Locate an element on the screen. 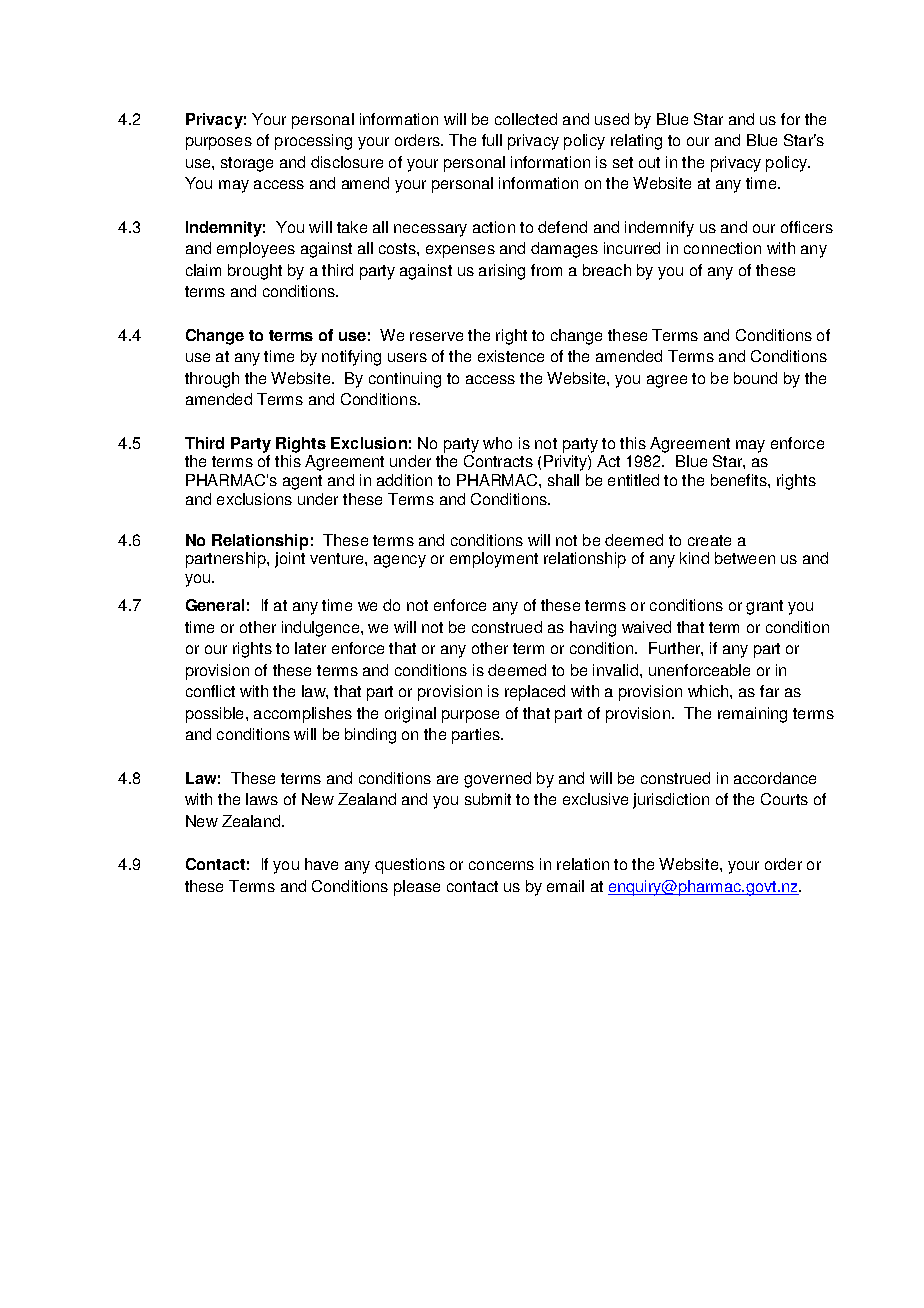 This screenshot has width=924, height=1308. full is located at coordinates (492, 140).
